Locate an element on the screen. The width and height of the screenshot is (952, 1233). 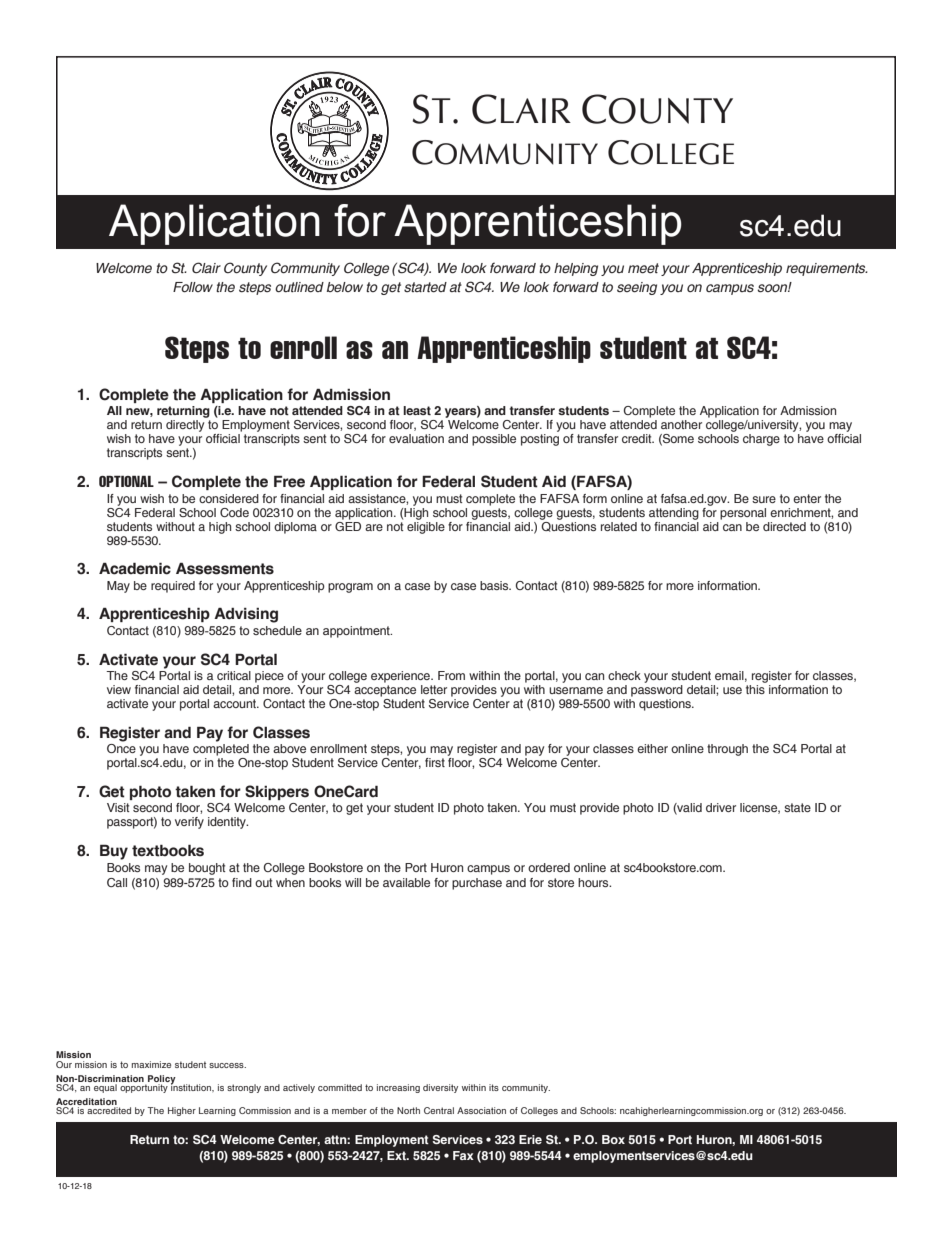
this is located at coordinates (755, 689).
